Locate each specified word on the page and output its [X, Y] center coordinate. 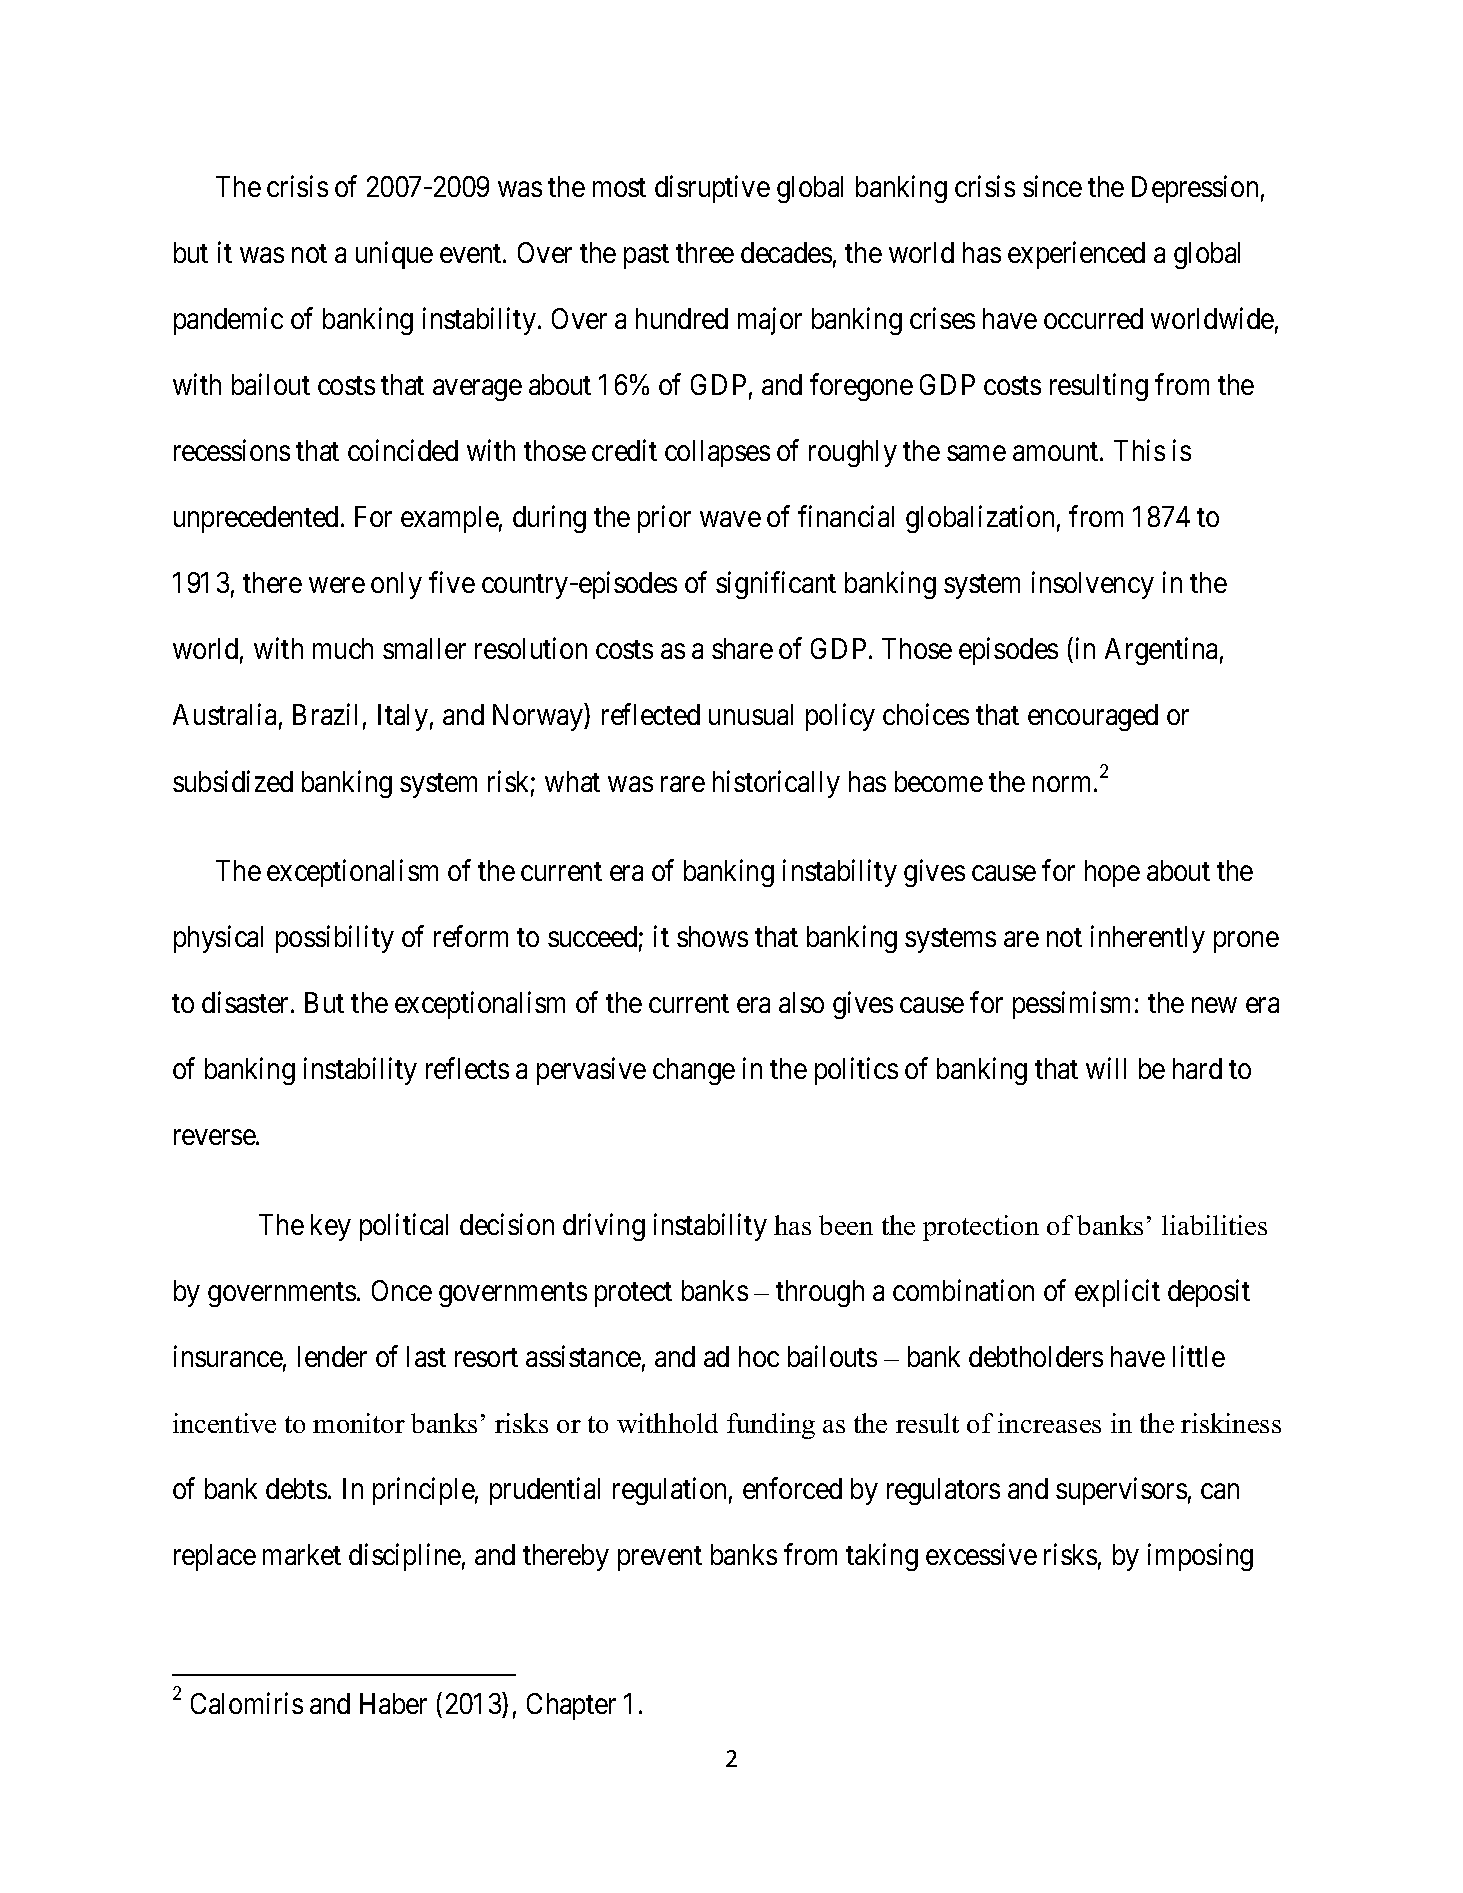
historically [776, 784]
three [705, 252]
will [1106, 1068]
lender [332, 1356]
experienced [1076, 255]
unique [394, 255]
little [1199, 1356]
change [694, 1071]
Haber [393, 1703]
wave [730, 519]
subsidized [233, 781]
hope [1112, 873]
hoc [759, 1356]
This [1139, 450]
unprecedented [256, 519]
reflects [467, 1068]
